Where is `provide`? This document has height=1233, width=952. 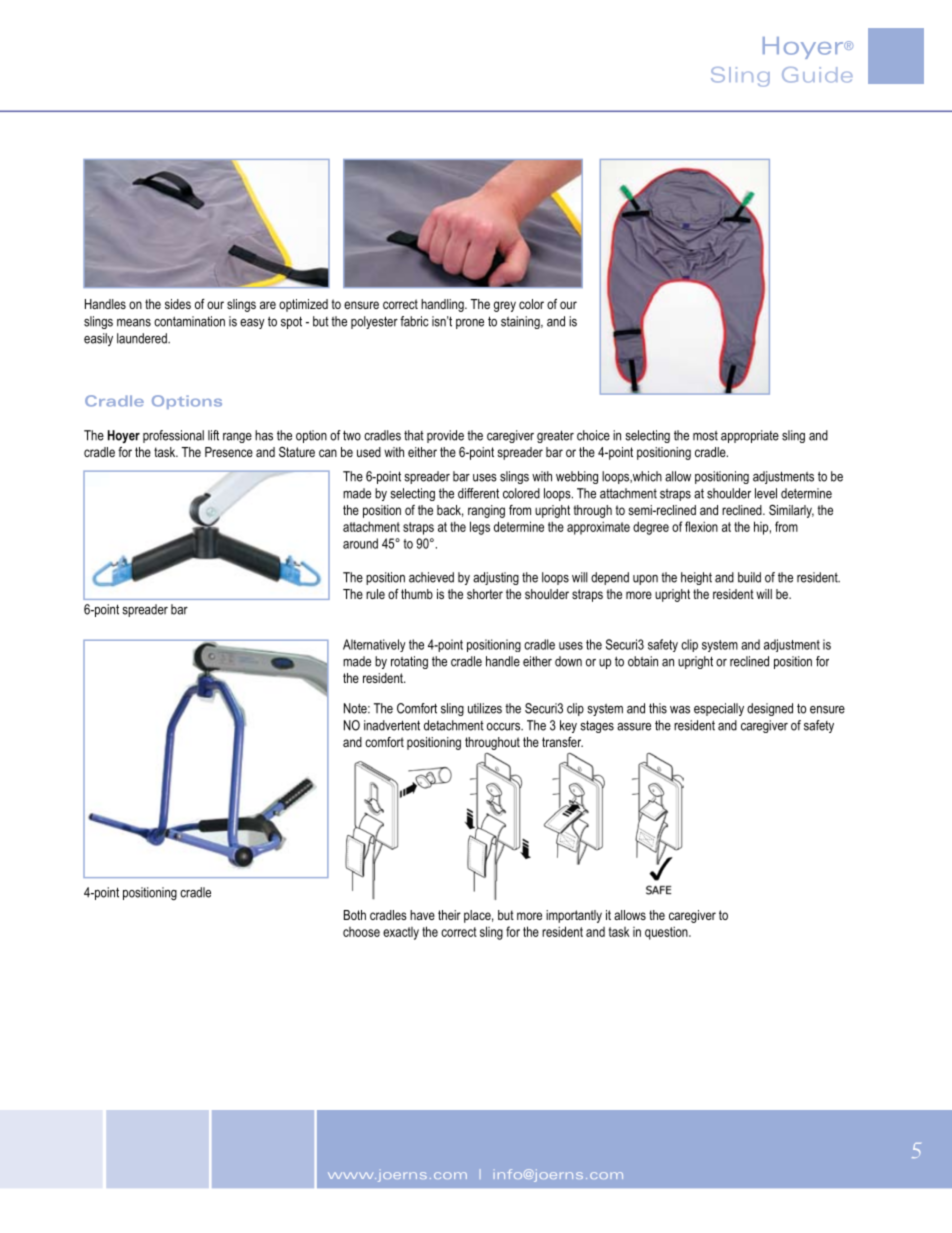
provide is located at coordinates (445, 436).
